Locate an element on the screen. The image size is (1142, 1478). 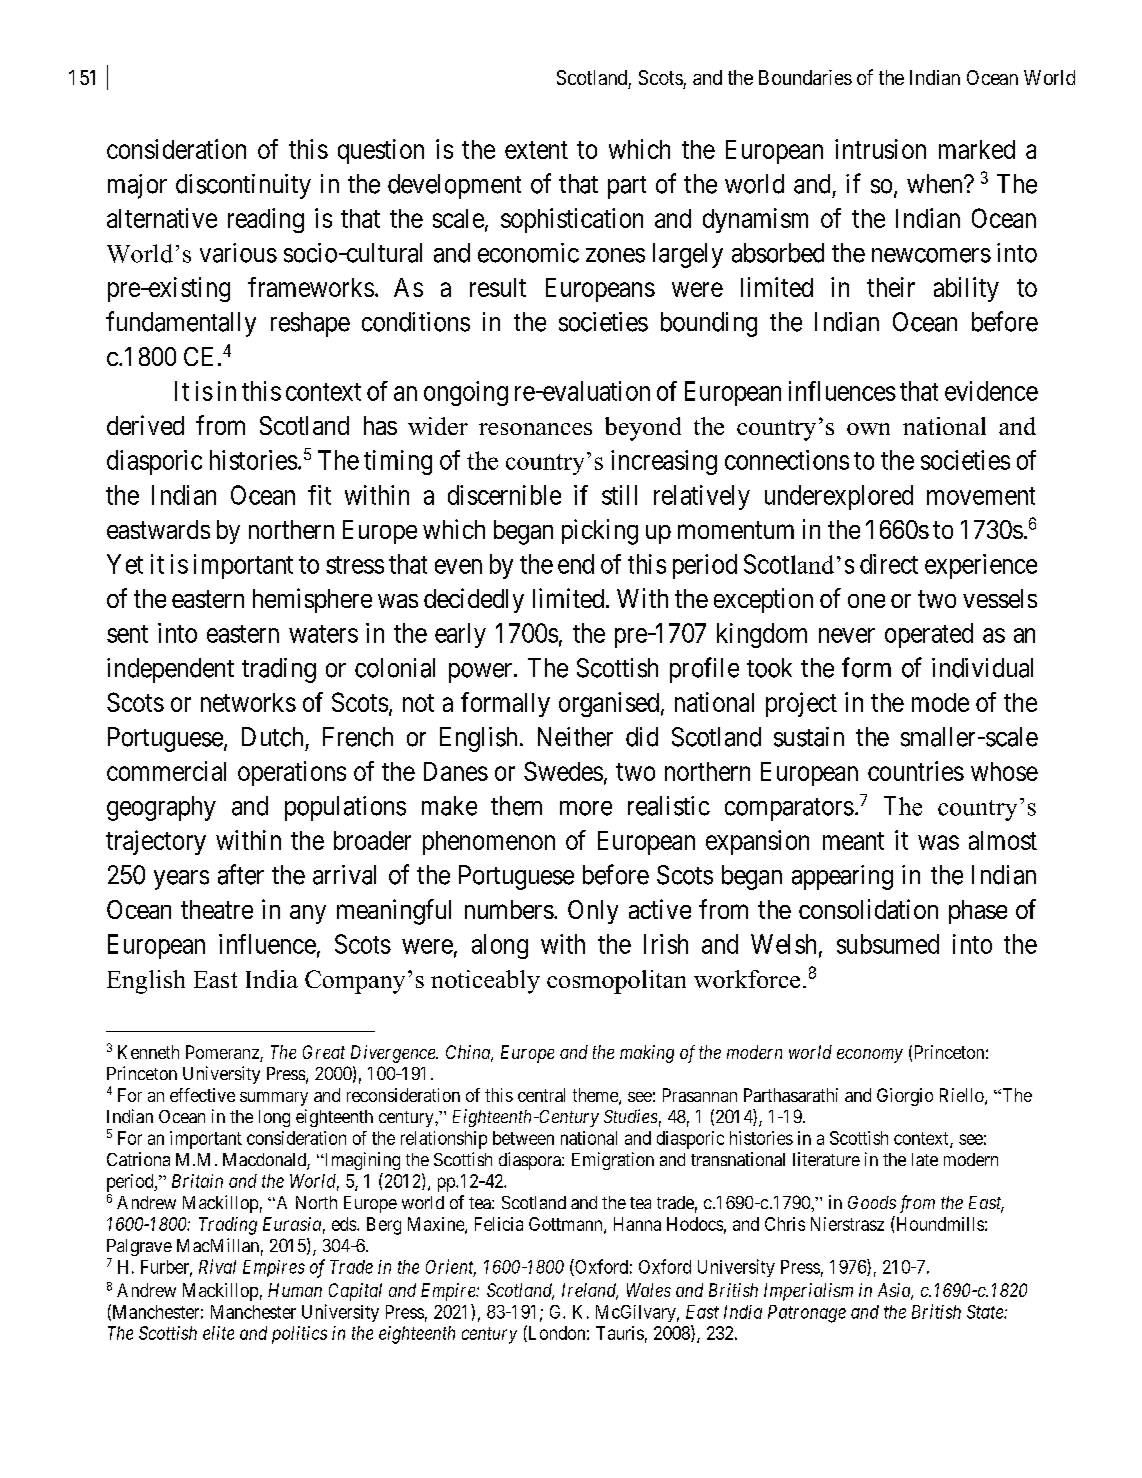
direct is located at coordinates (889, 564).
